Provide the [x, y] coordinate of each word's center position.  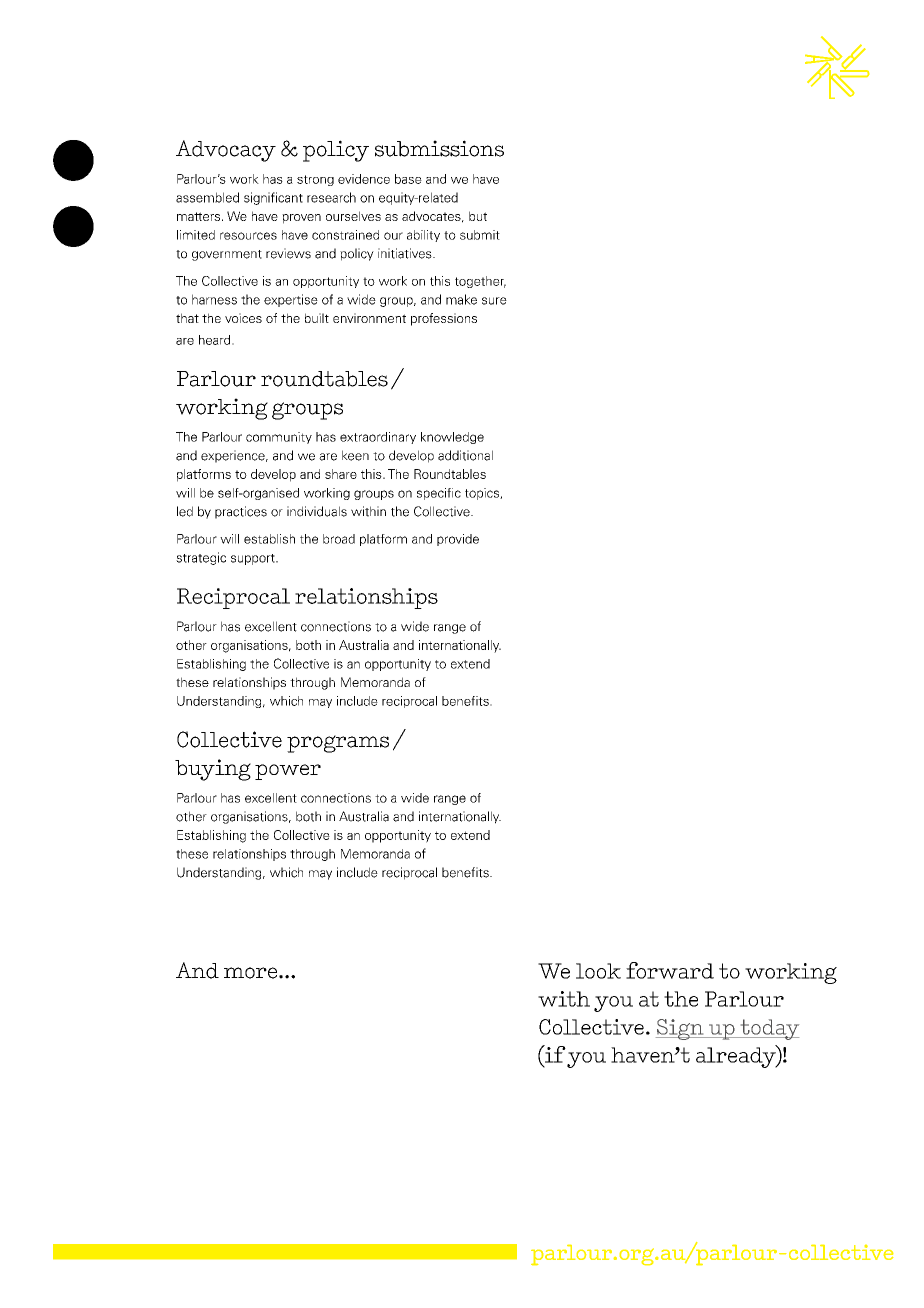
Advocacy [226, 151]
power [288, 772]
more [250, 973]
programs [338, 744]
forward [670, 970]
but [478, 216]
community [279, 438]
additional [465, 455]
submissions [439, 148]
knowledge [452, 438]
